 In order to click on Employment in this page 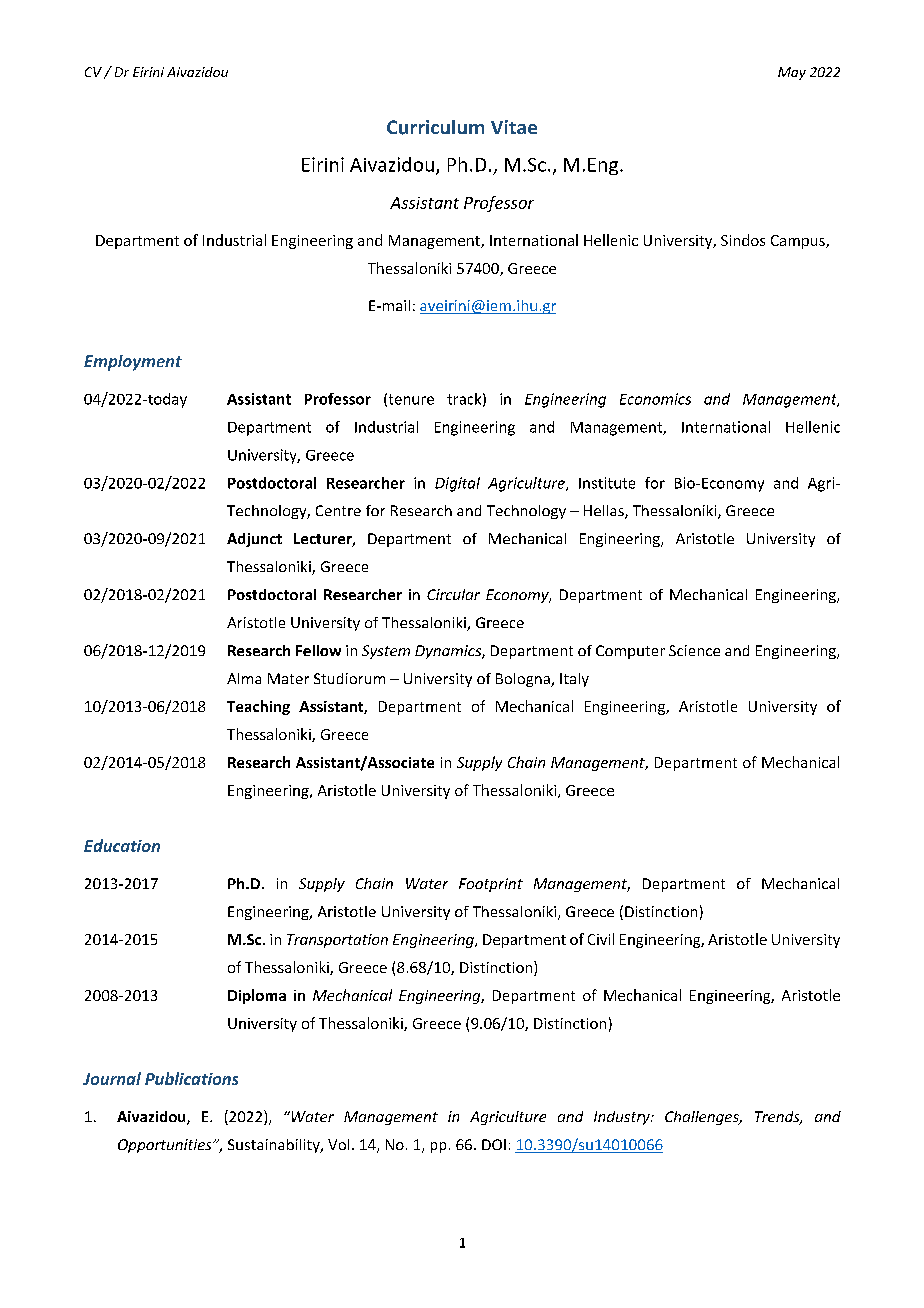, I will do `click(133, 363)`.
